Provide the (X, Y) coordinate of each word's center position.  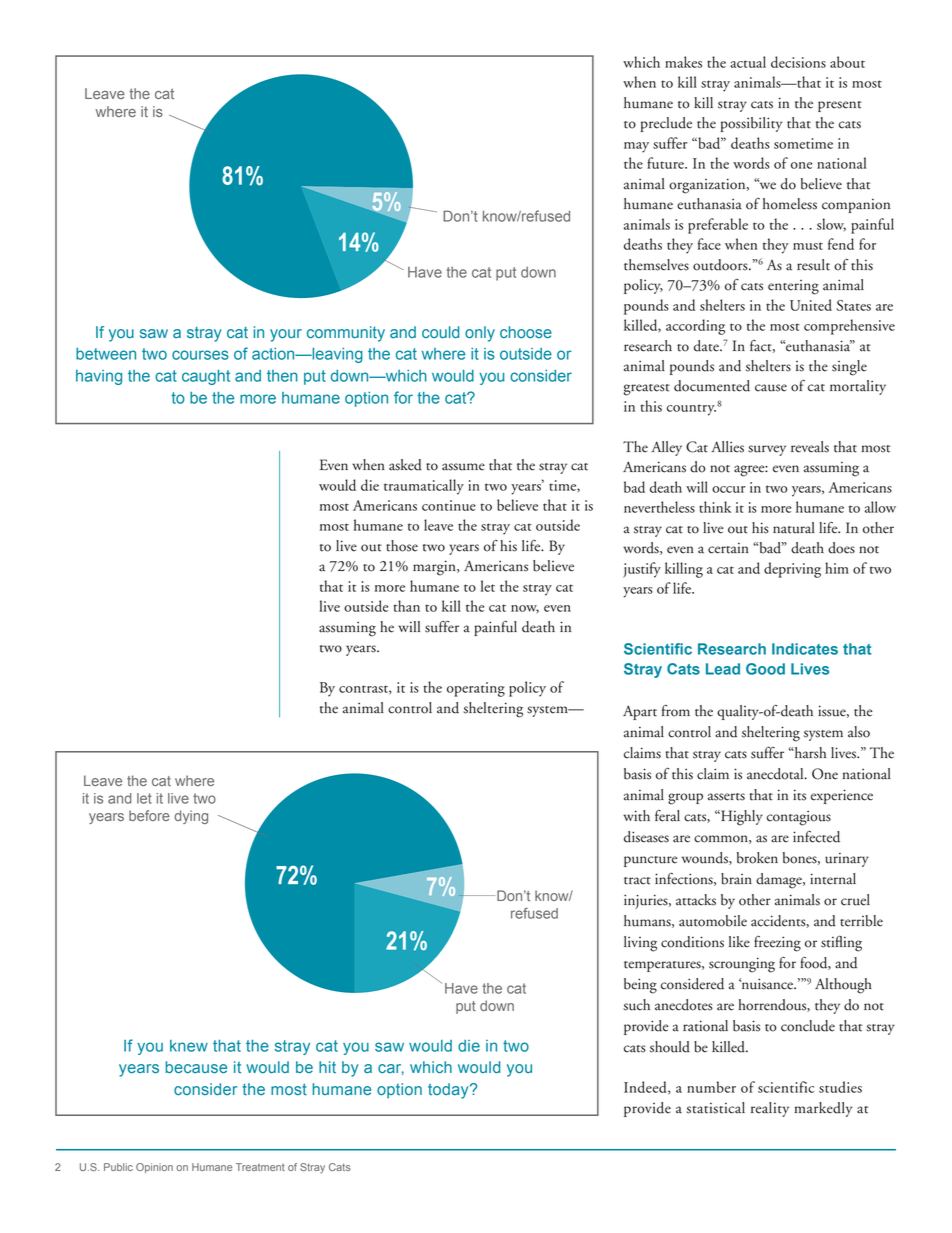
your (286, 335)
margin (435, 568)
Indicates (805, 649)
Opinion (154, 1168)
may (636, 147)
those (402, 546)
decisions (798, 62)
